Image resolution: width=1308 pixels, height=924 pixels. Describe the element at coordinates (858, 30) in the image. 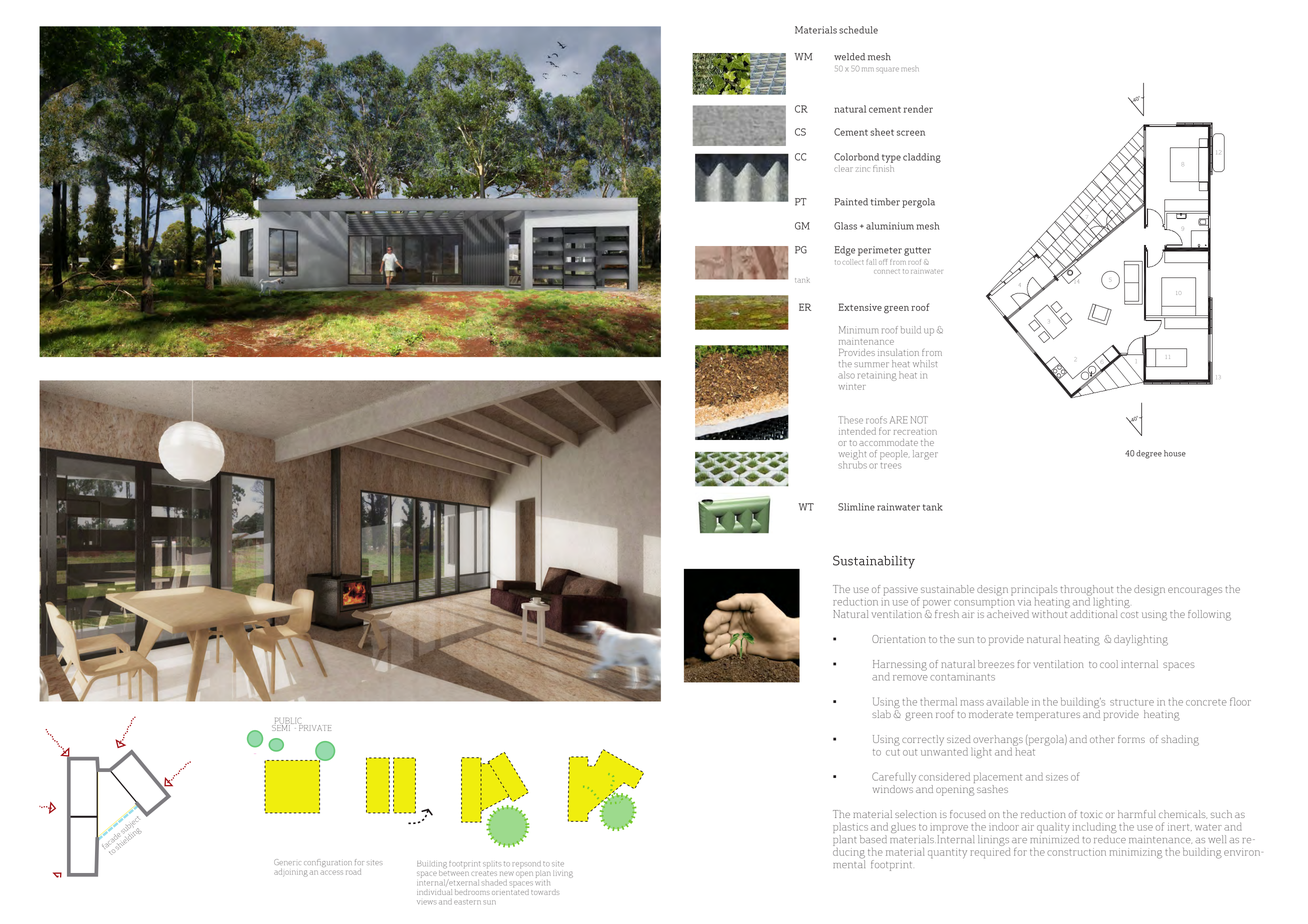

I see `schedule` at that location.
